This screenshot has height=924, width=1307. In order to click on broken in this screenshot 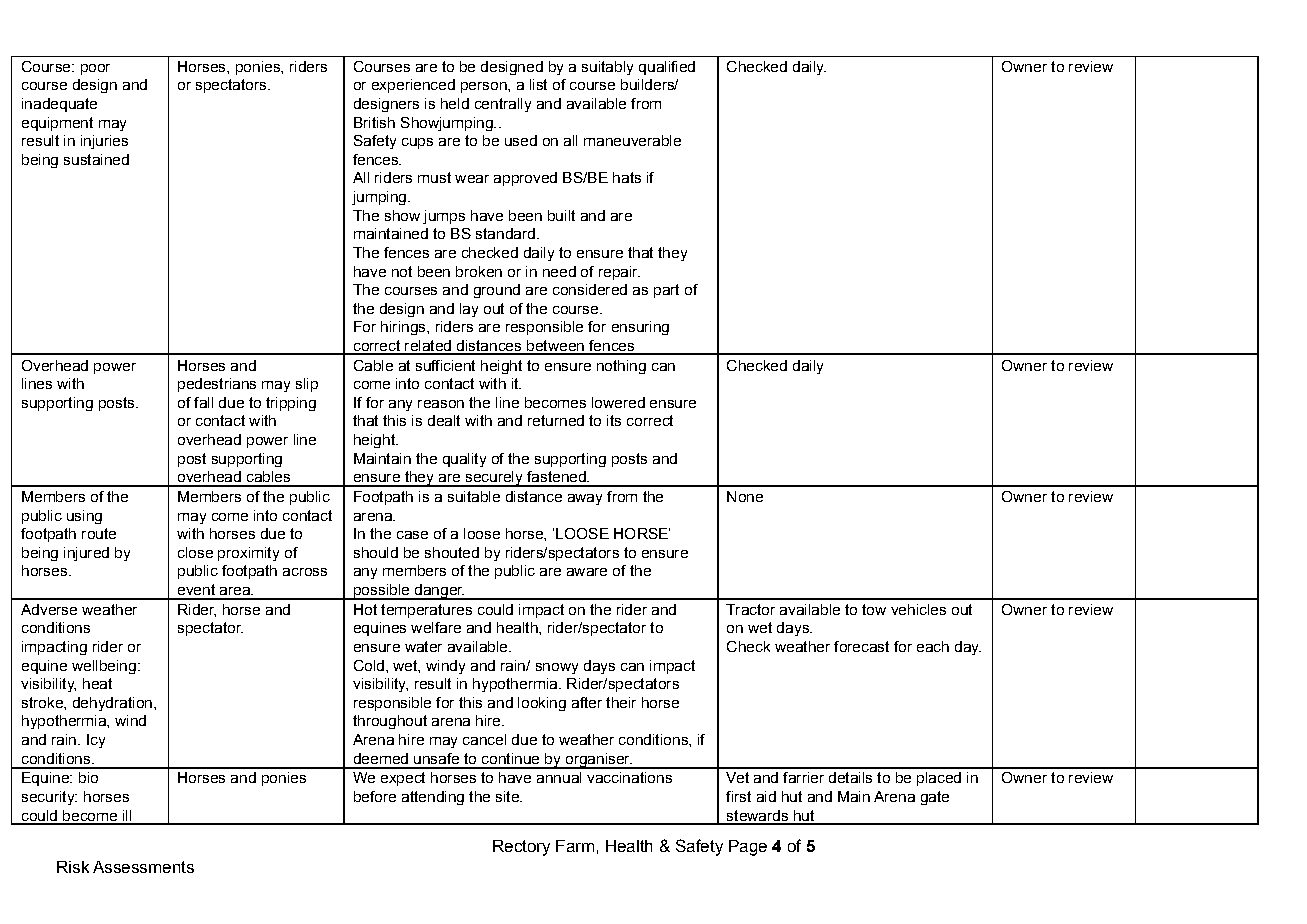, I will do `click(479, 271)`.
